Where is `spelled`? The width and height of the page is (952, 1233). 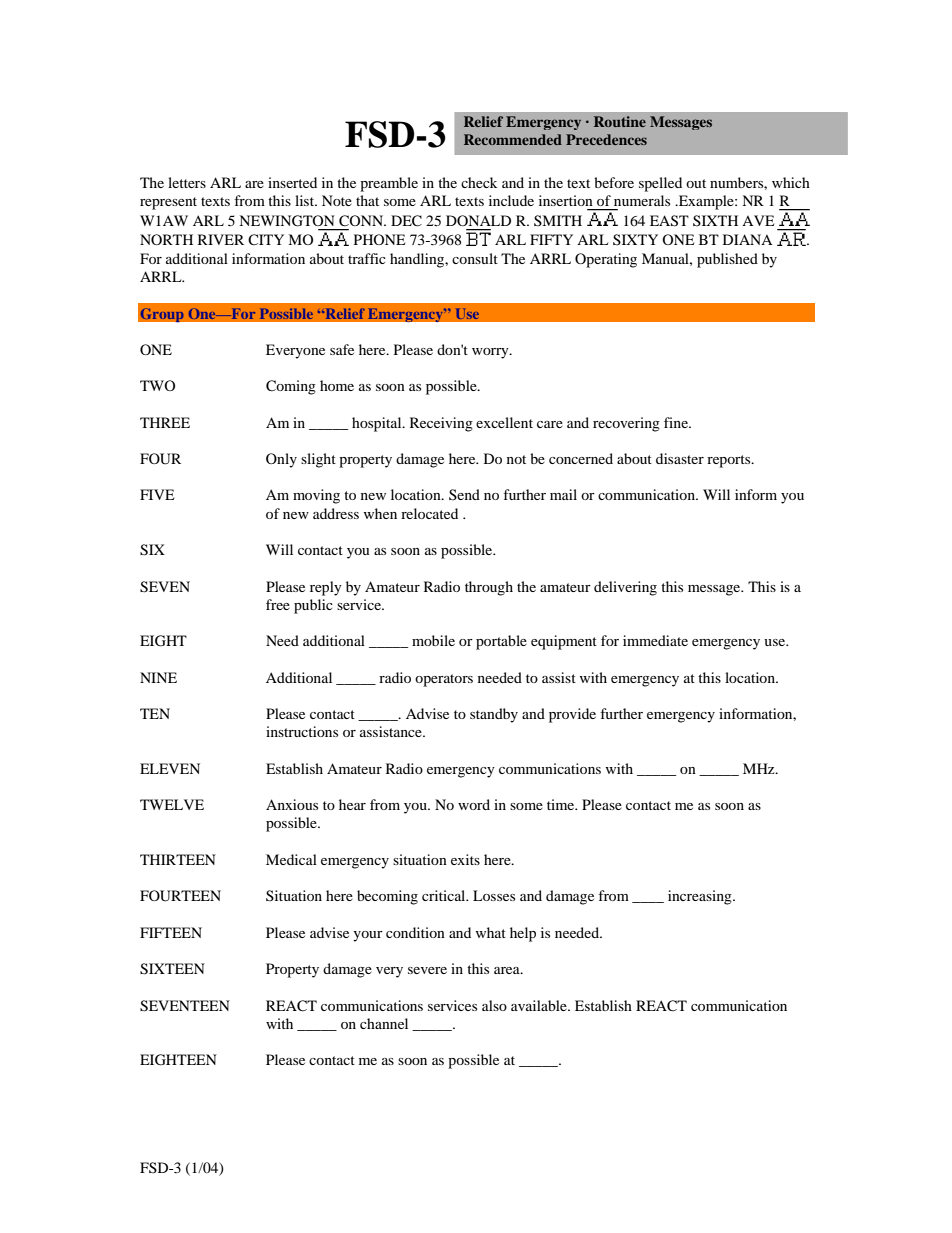
spelled is located at coordinates (660, 184).
